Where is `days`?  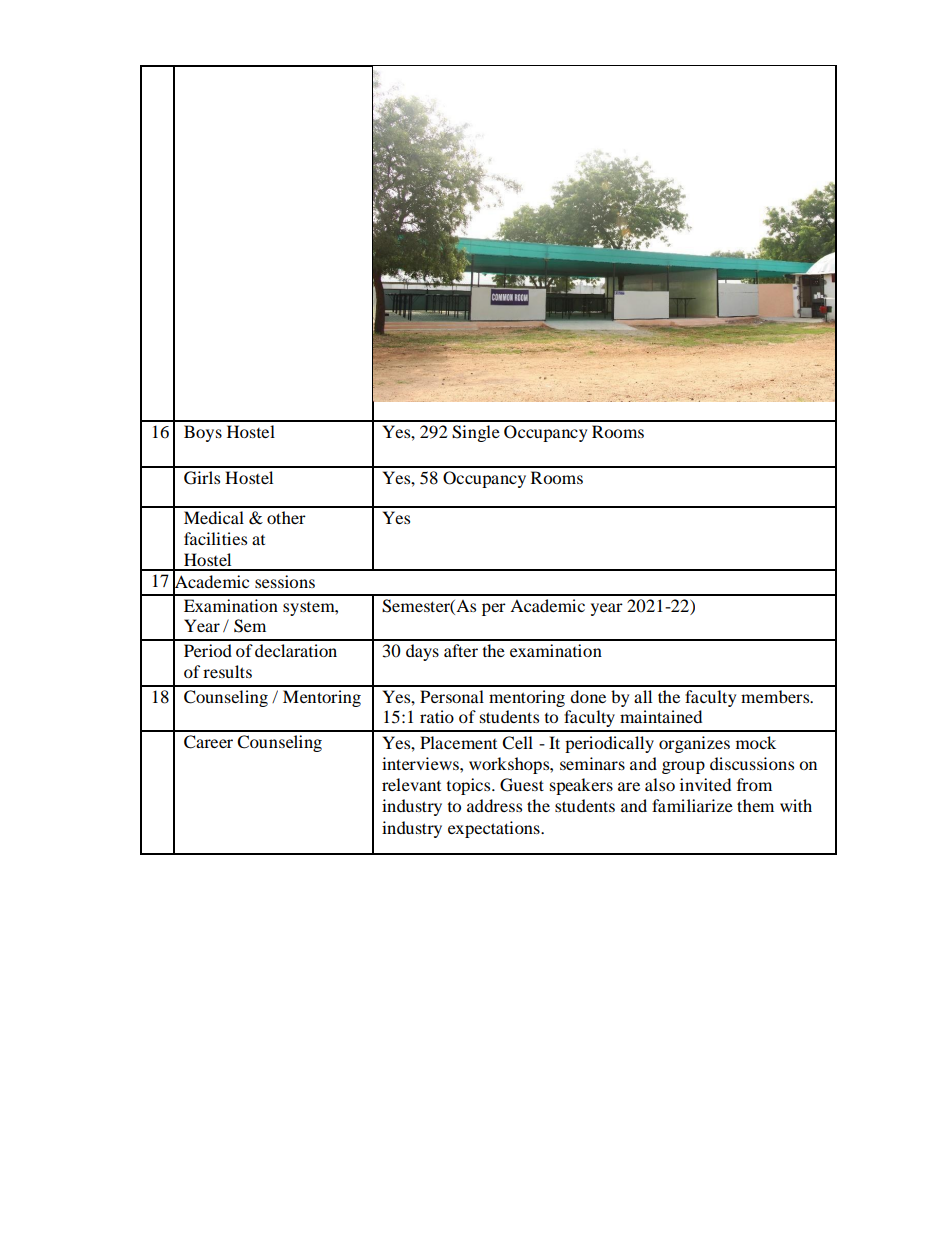
days is located at coordinates (422, 652).
